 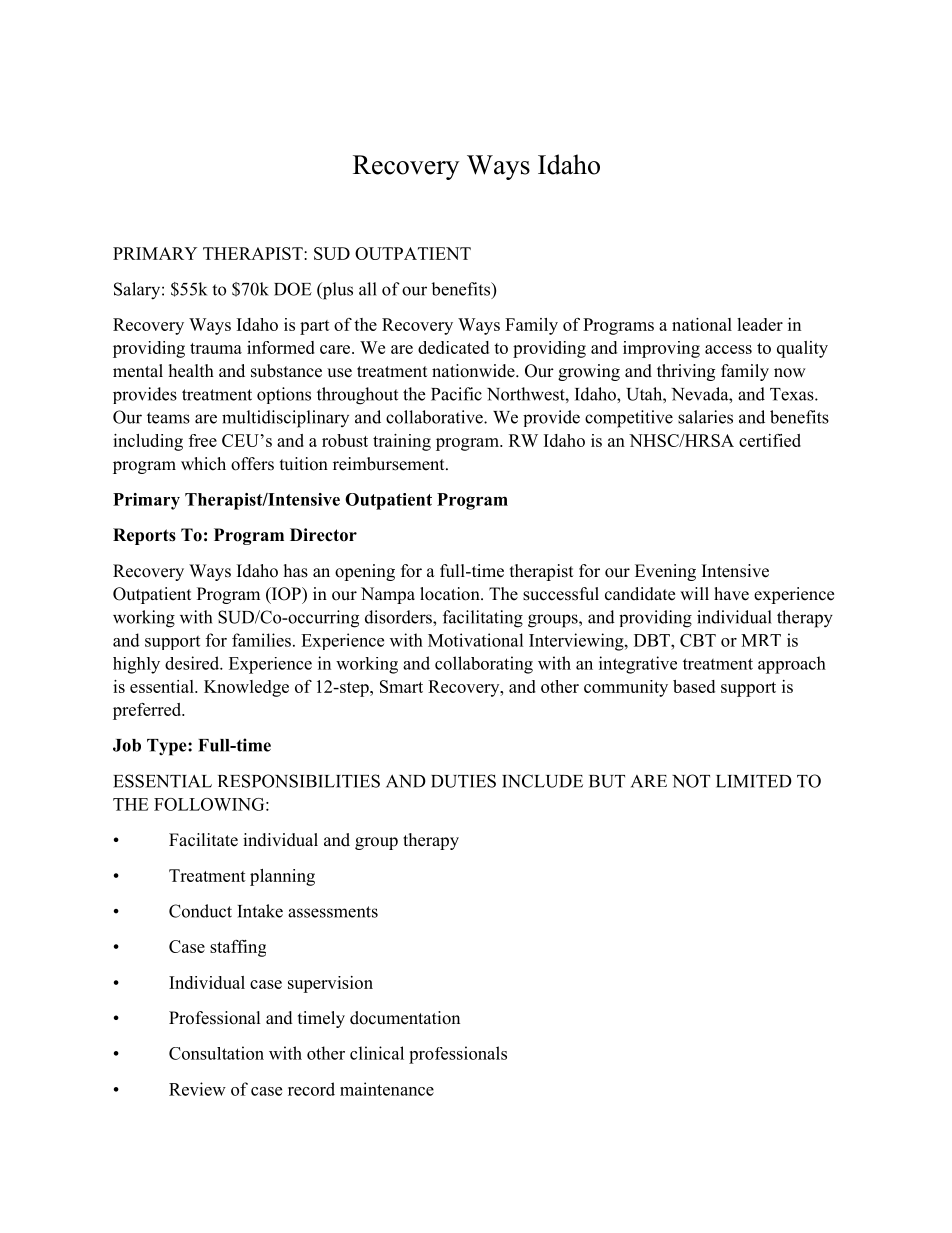 I want to click on assessments, so click(x=333, y=912).
